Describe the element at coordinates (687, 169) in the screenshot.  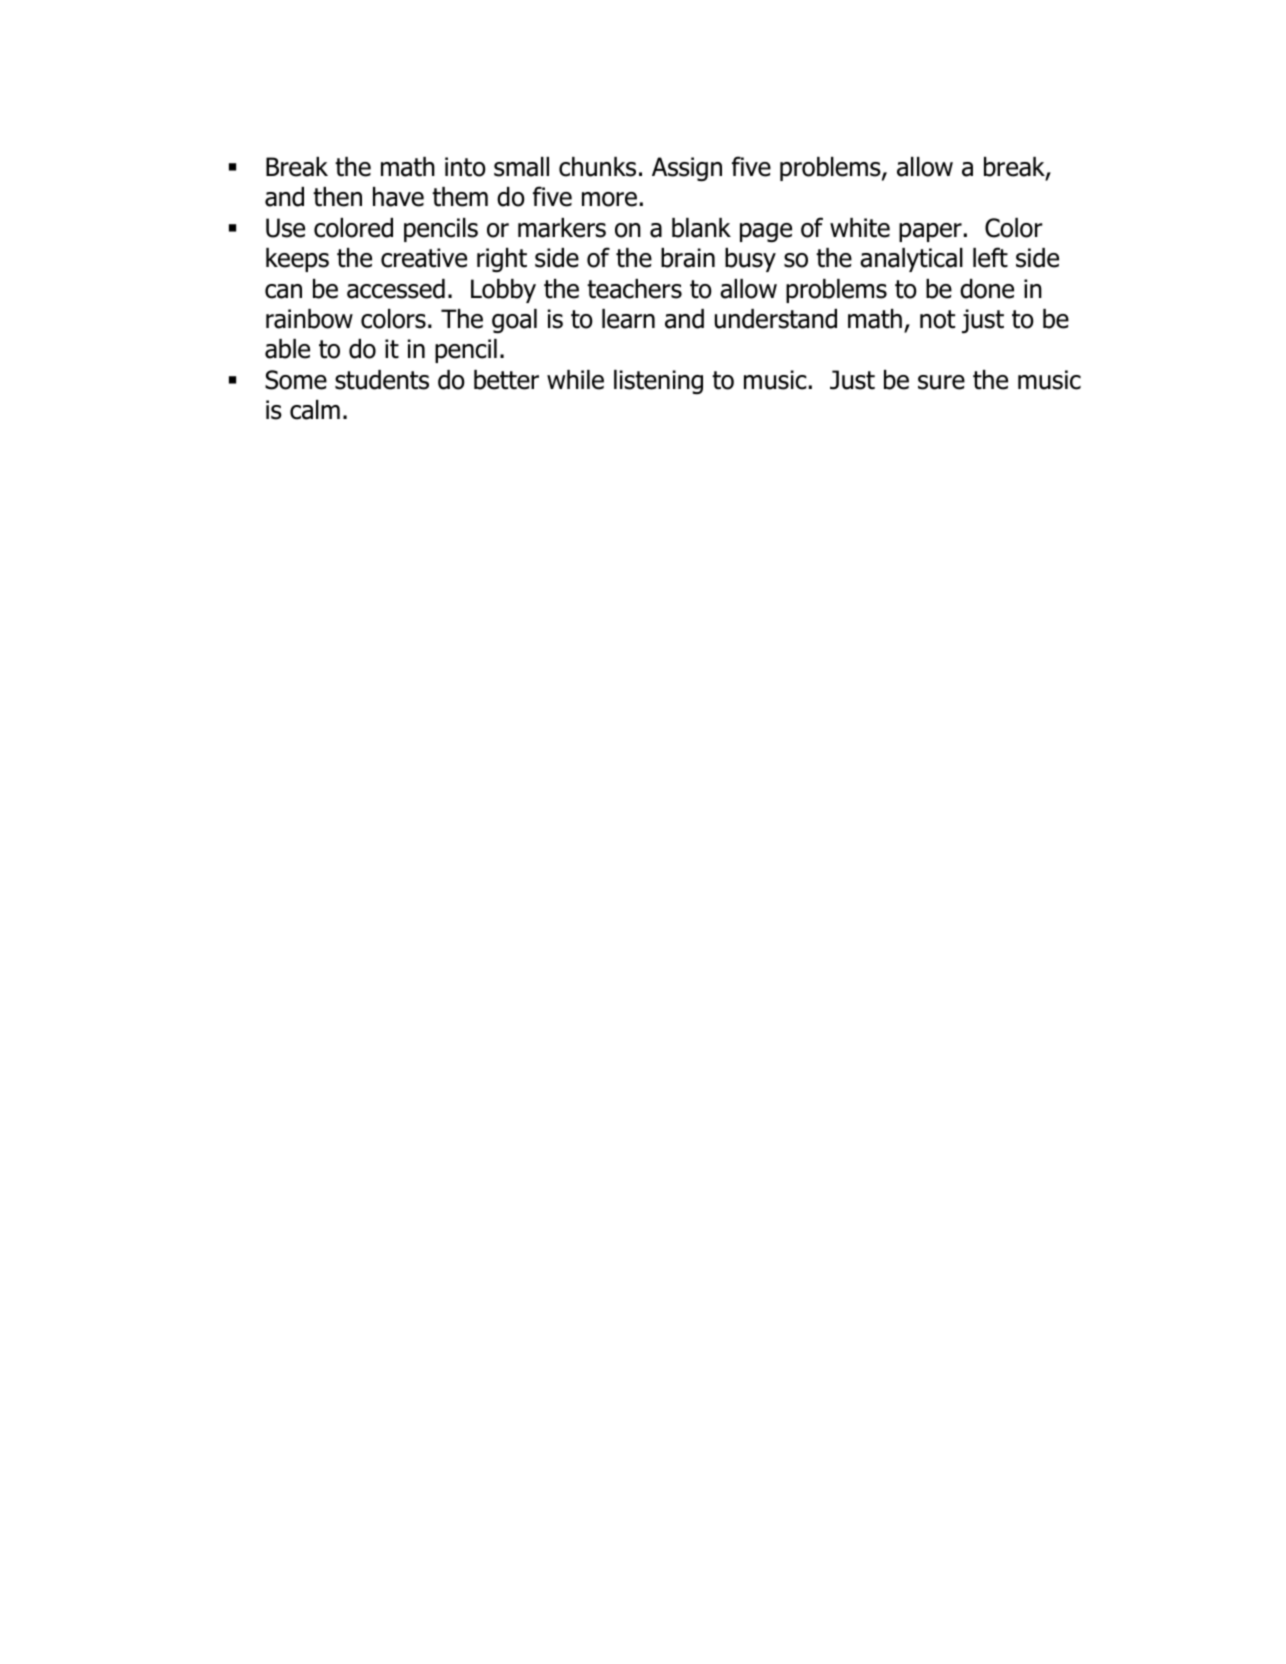
I see `Assign` at that location.
